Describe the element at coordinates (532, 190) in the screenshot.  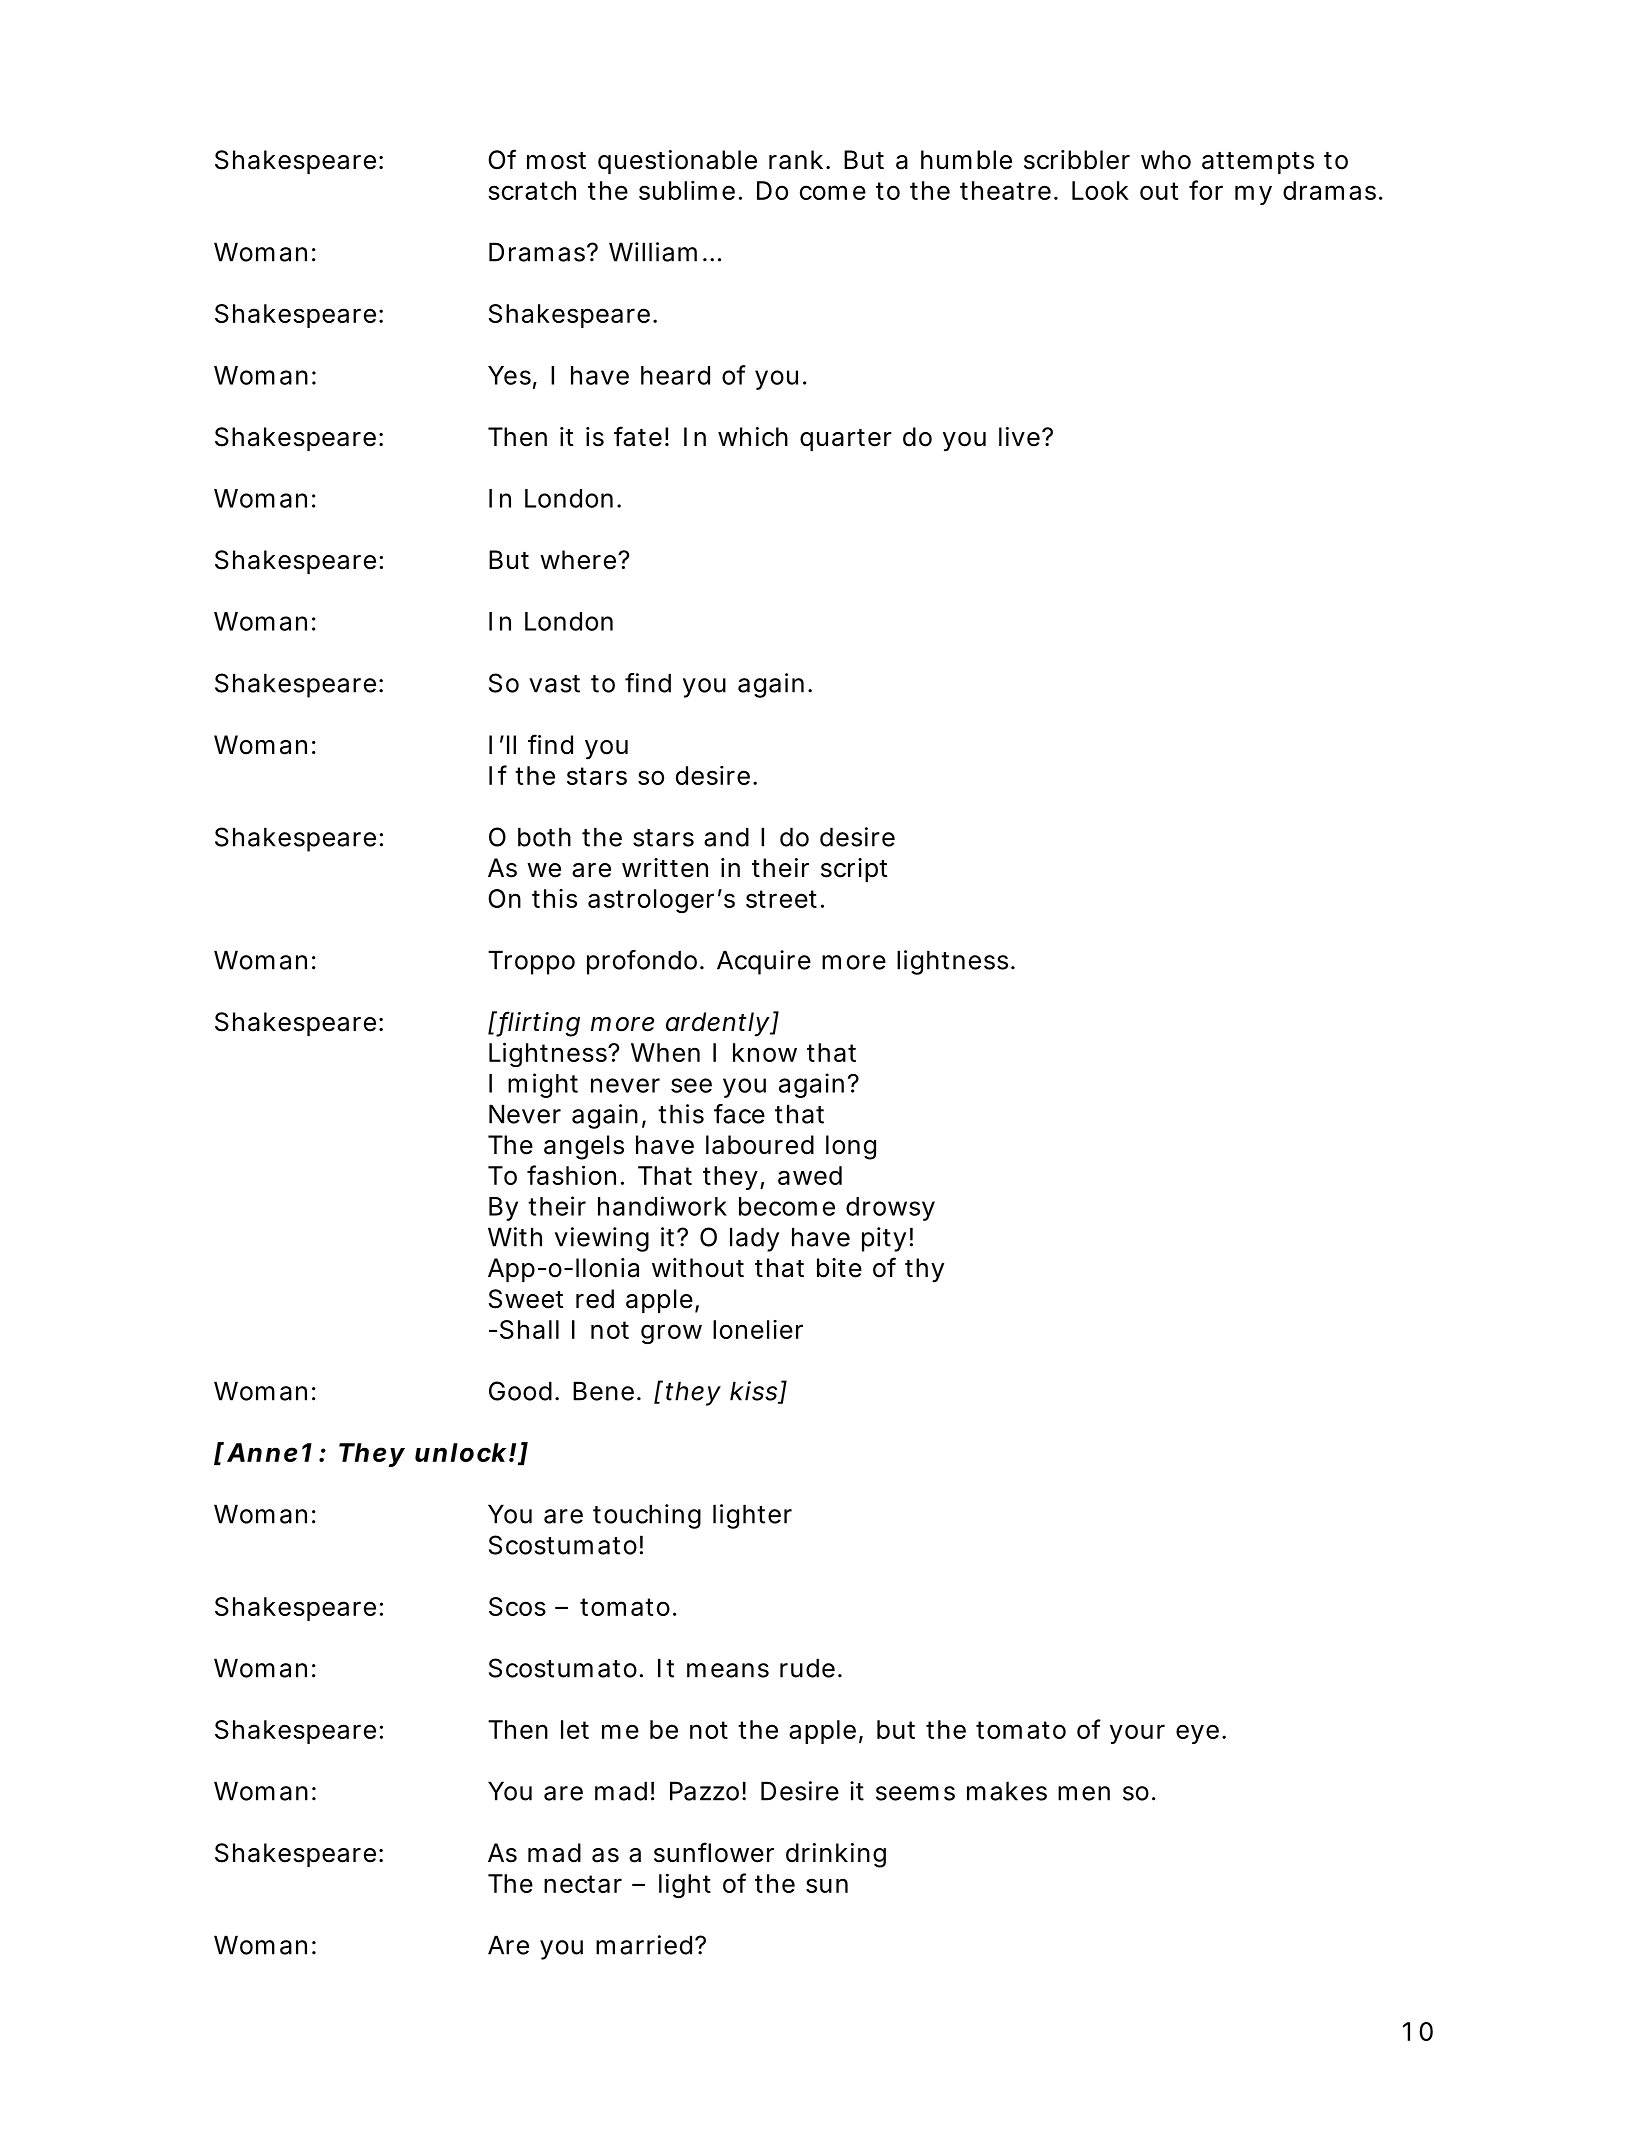
I see `scratch` at that location.
